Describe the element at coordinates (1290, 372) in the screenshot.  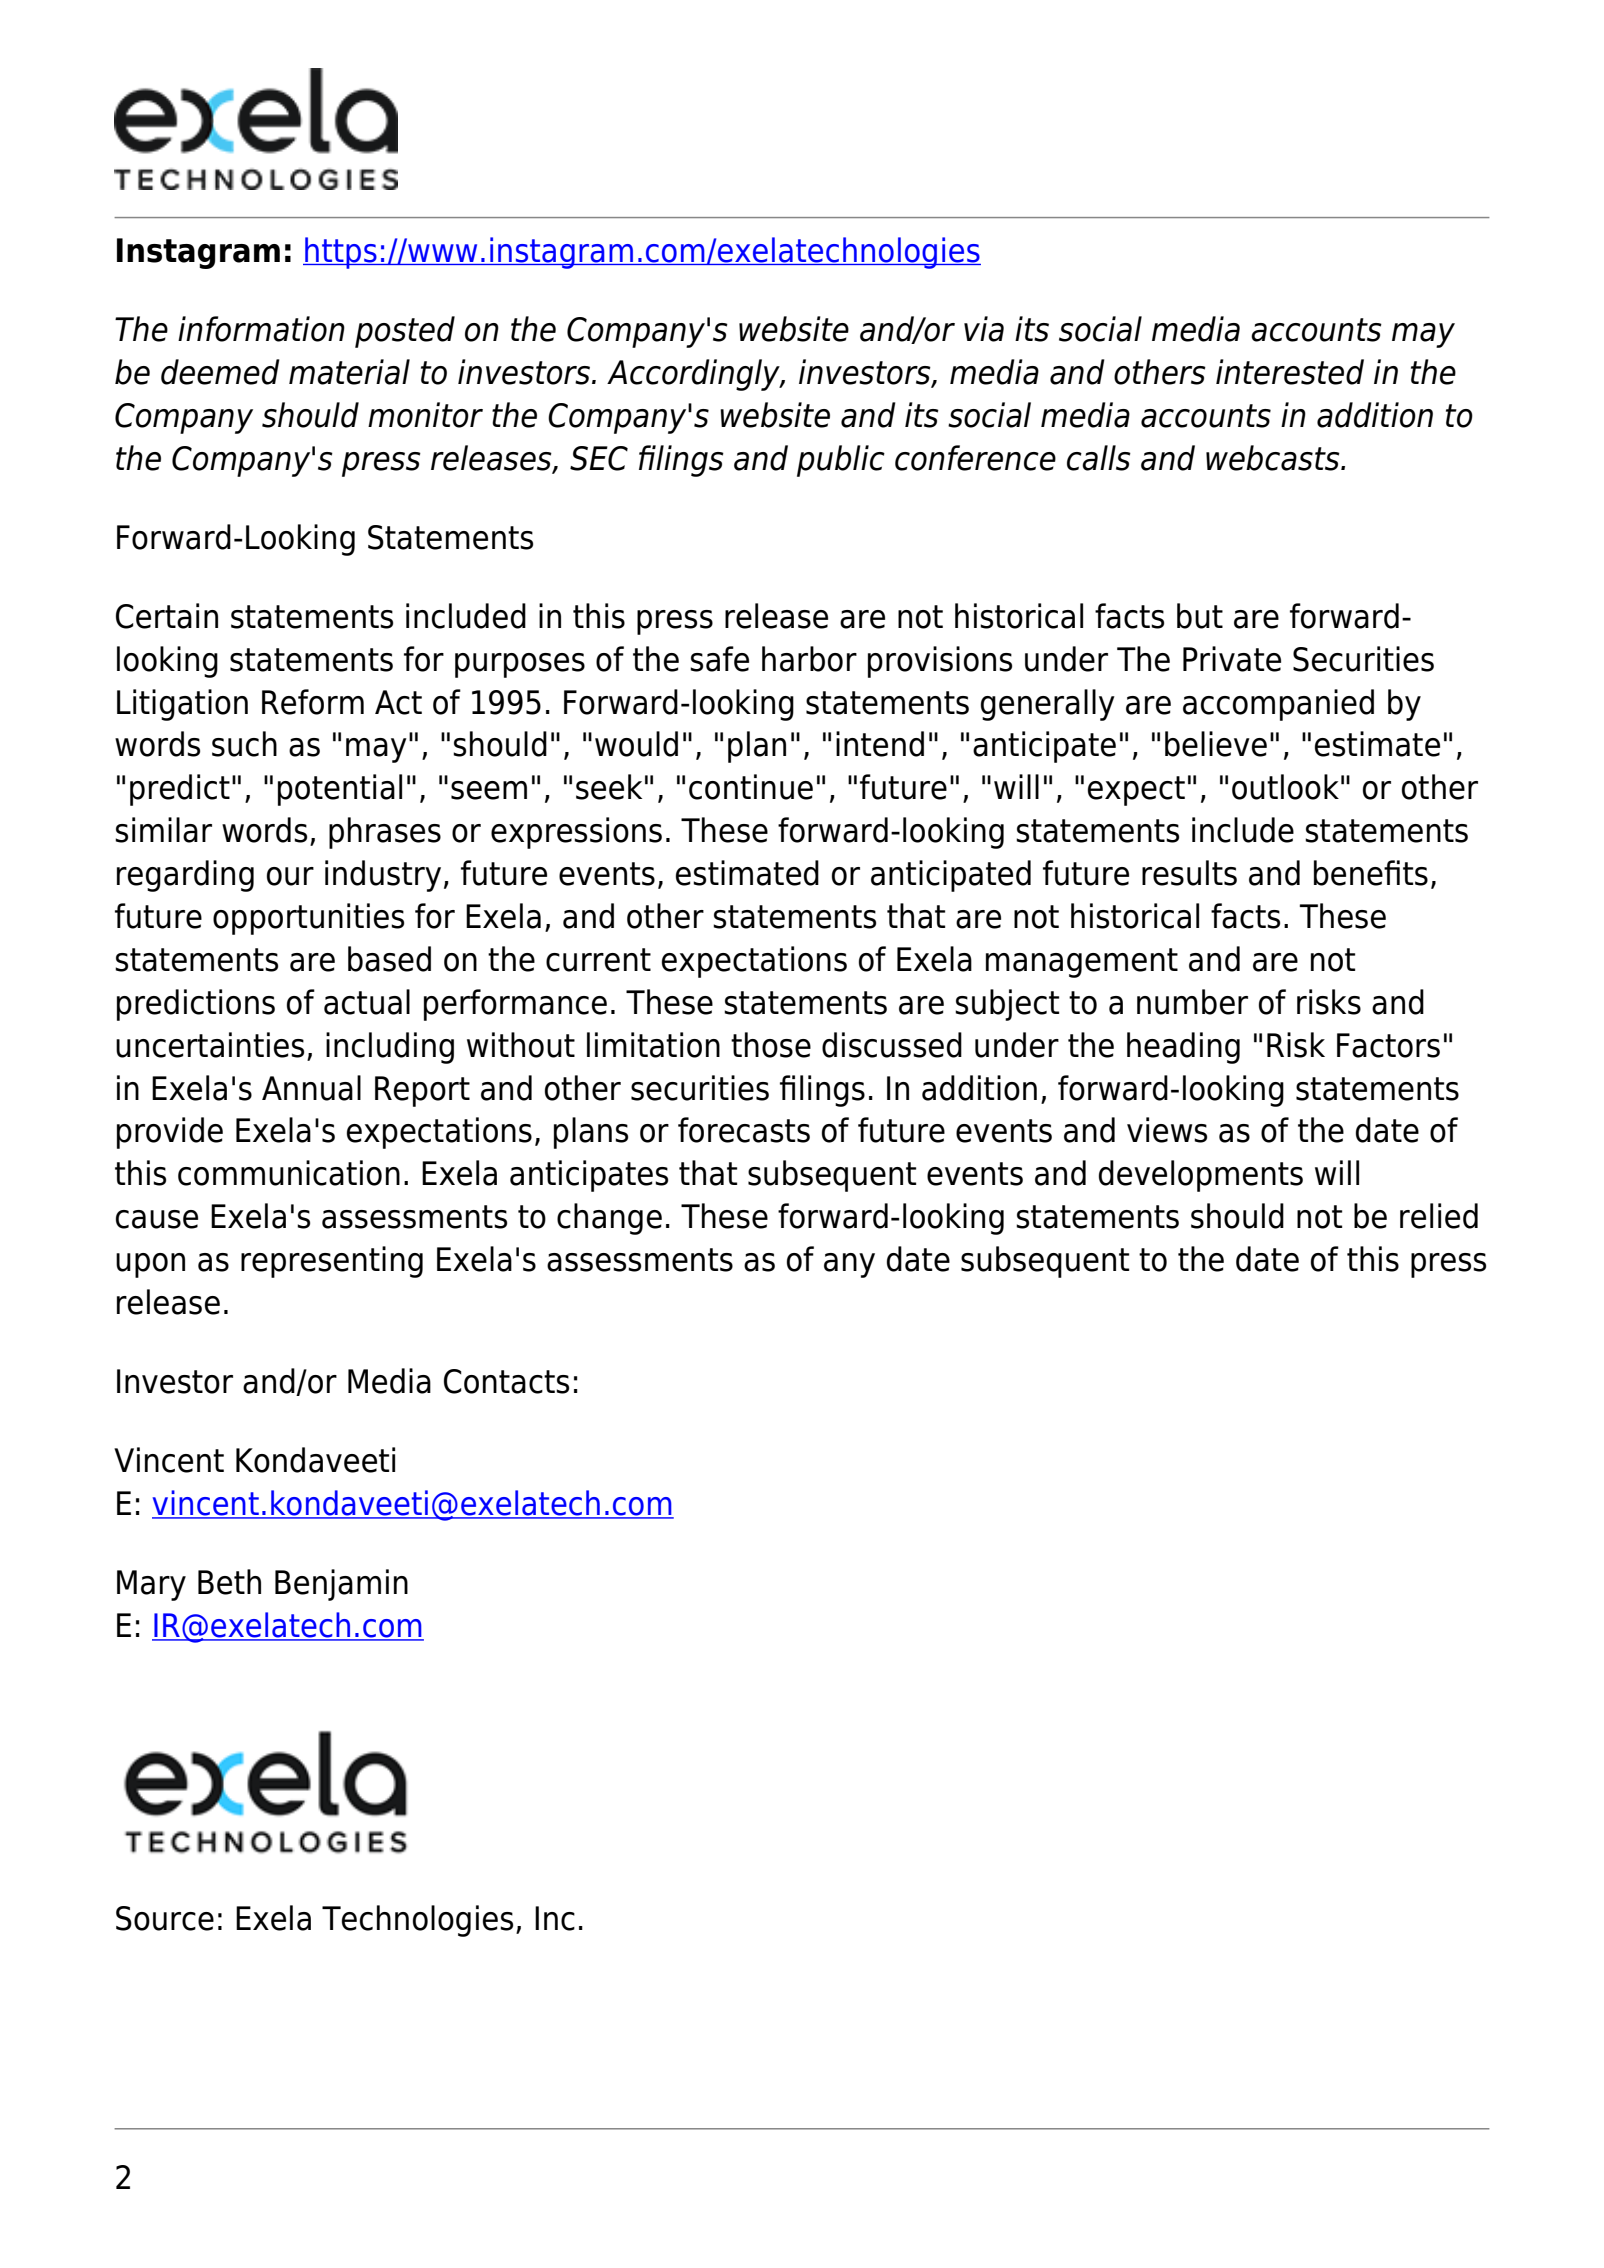
I see `interested` at that location.
